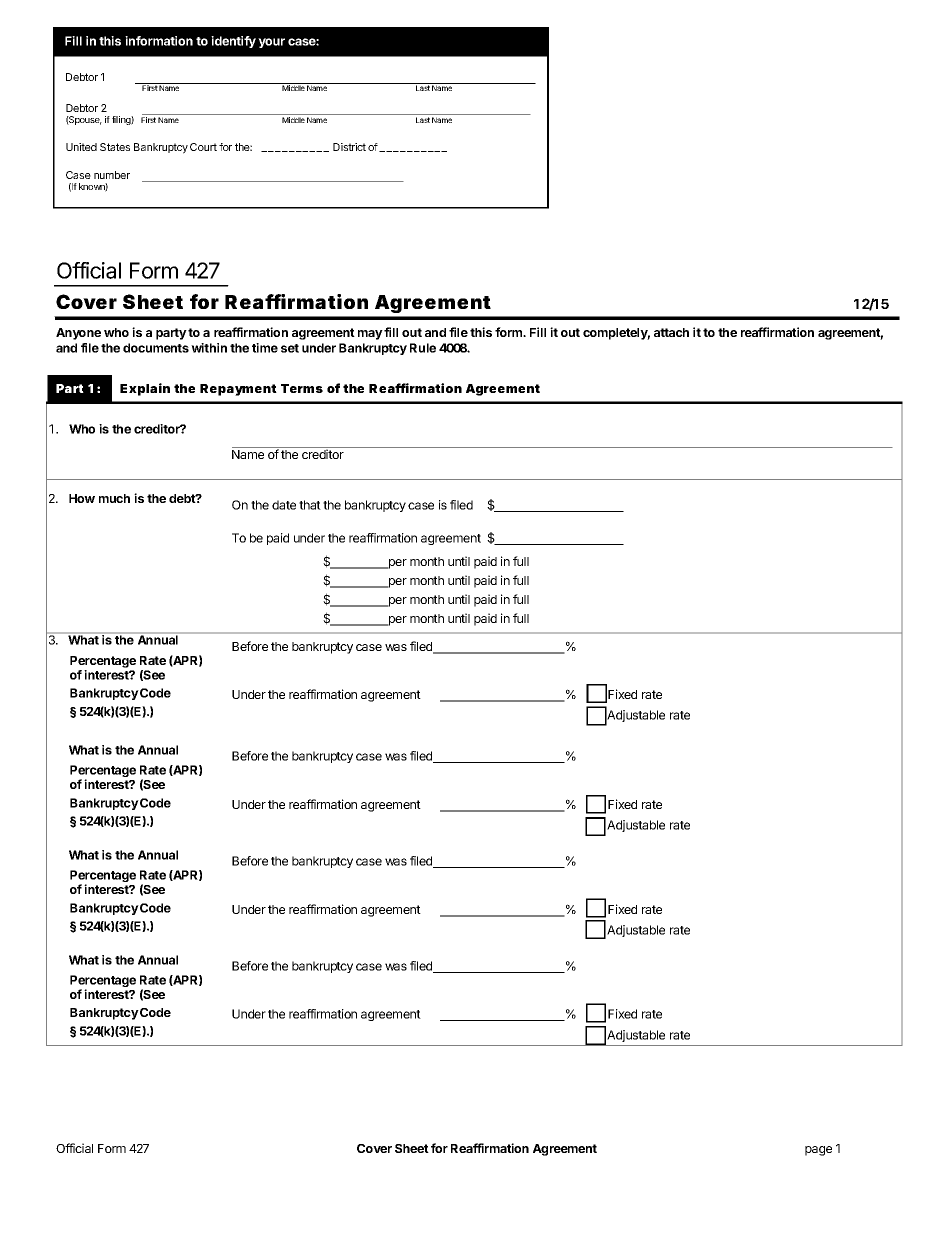 Image resolution: width=952 pixels, height=1233 pixels. Describe the element at coordinates (349, 147) in the image. I see `District` at that location.
